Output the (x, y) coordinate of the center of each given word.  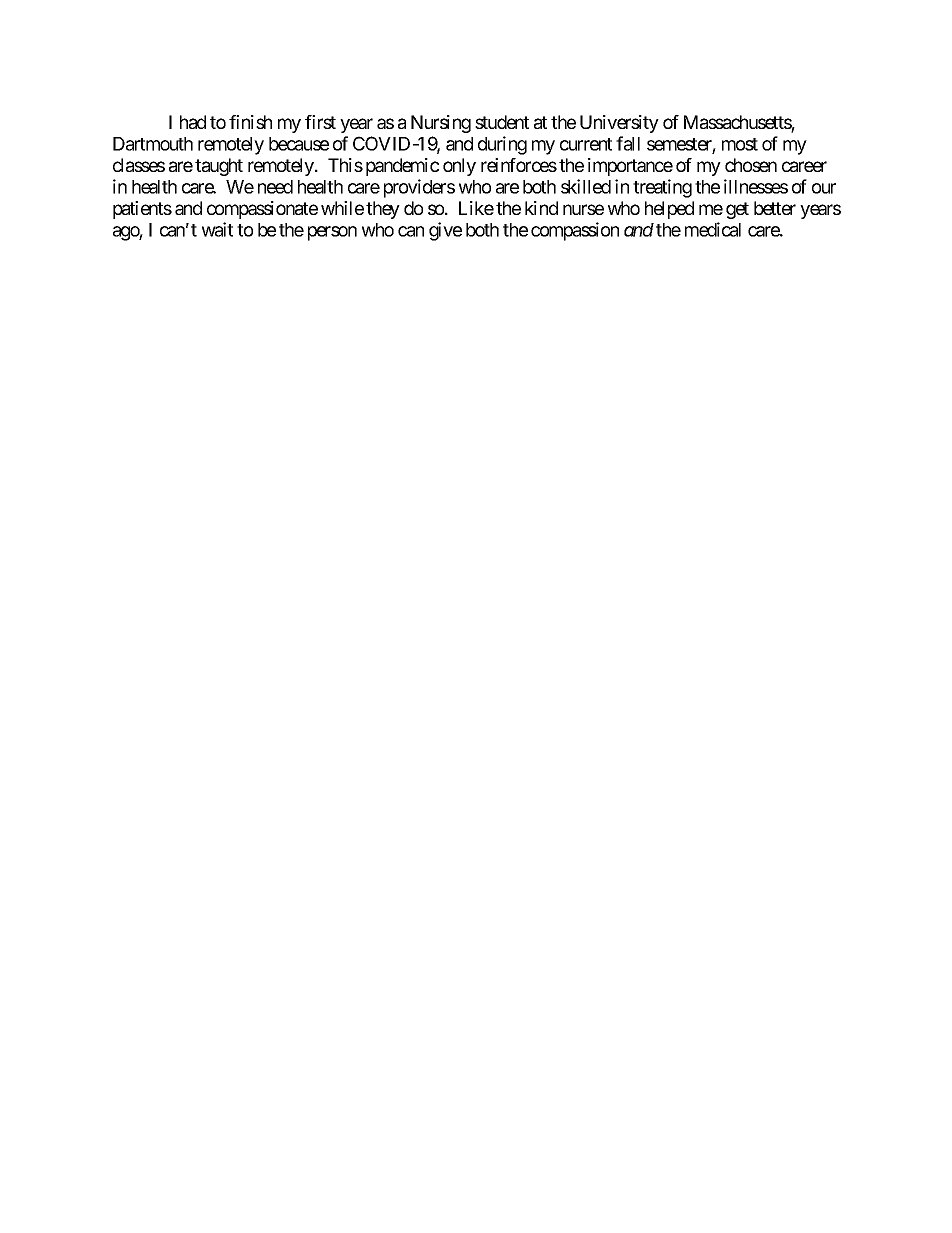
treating (662, 188)
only (459, 167)
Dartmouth (153, 144)
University (619, 124)
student (502, 122)
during (502, 145)
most (740, 144)
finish (250, 122)
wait (217, 229)
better (775, 208)
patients (142, 210)
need (275, 187)
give (445, 231)
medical (713, 229)
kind (541, 208)
